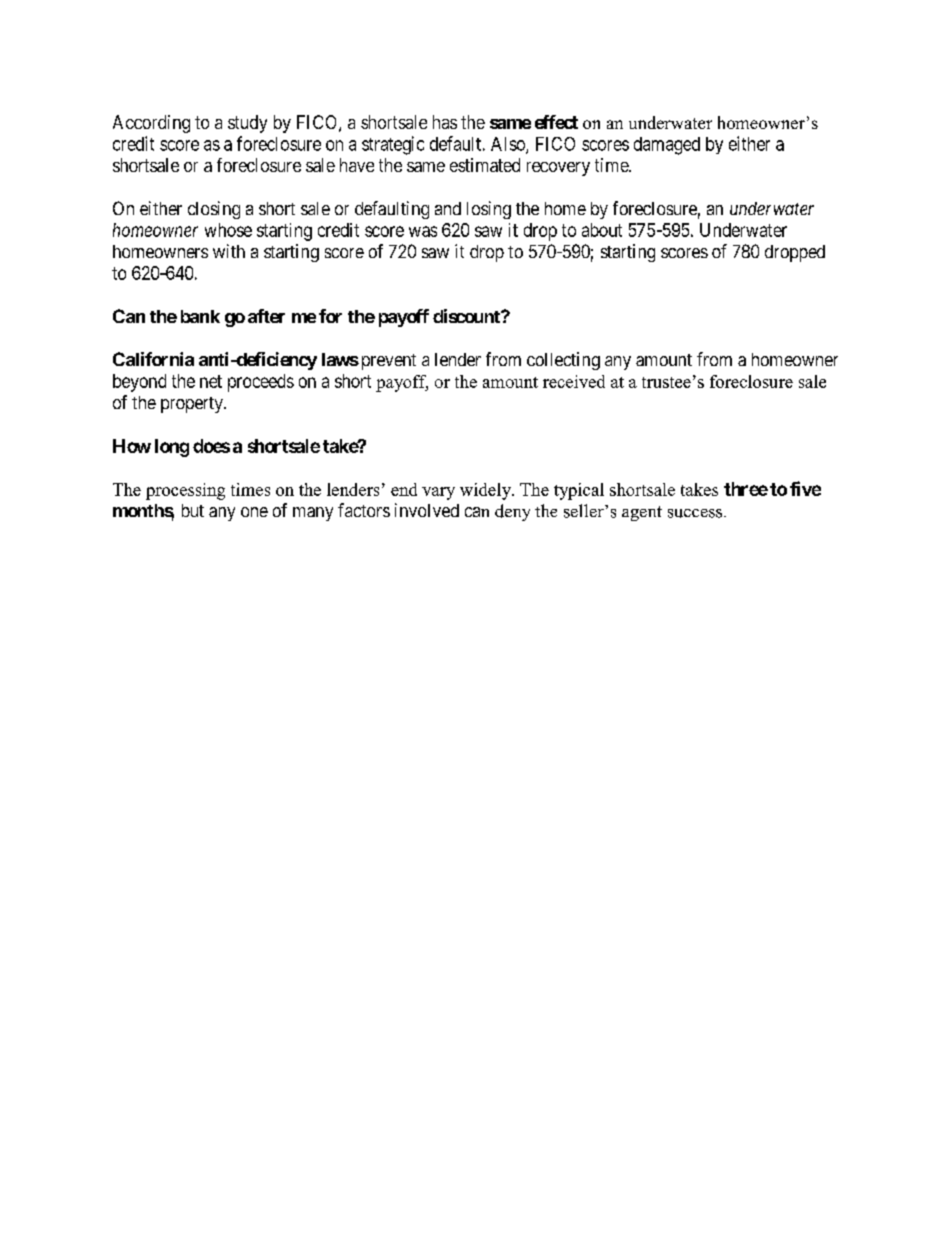 This screenshot has height=1233, width=952. What do you see at coordinates (423, 231) in the screenshot?
I see `was` at bounding box center [423, 231].
